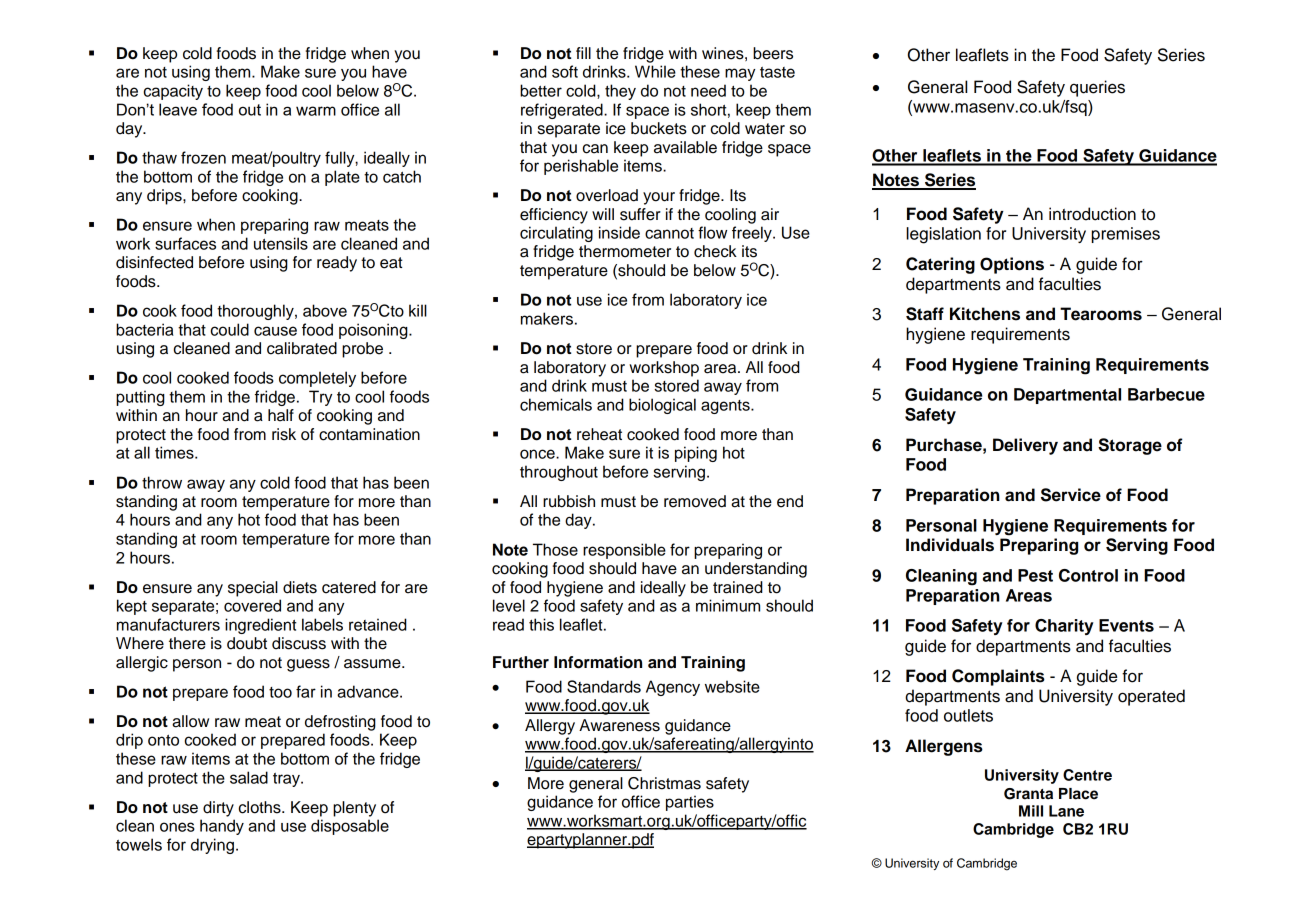  What do you see at coordinates (173, 92) in the page?
I see `capacity` at bounding box center [173, 92].
